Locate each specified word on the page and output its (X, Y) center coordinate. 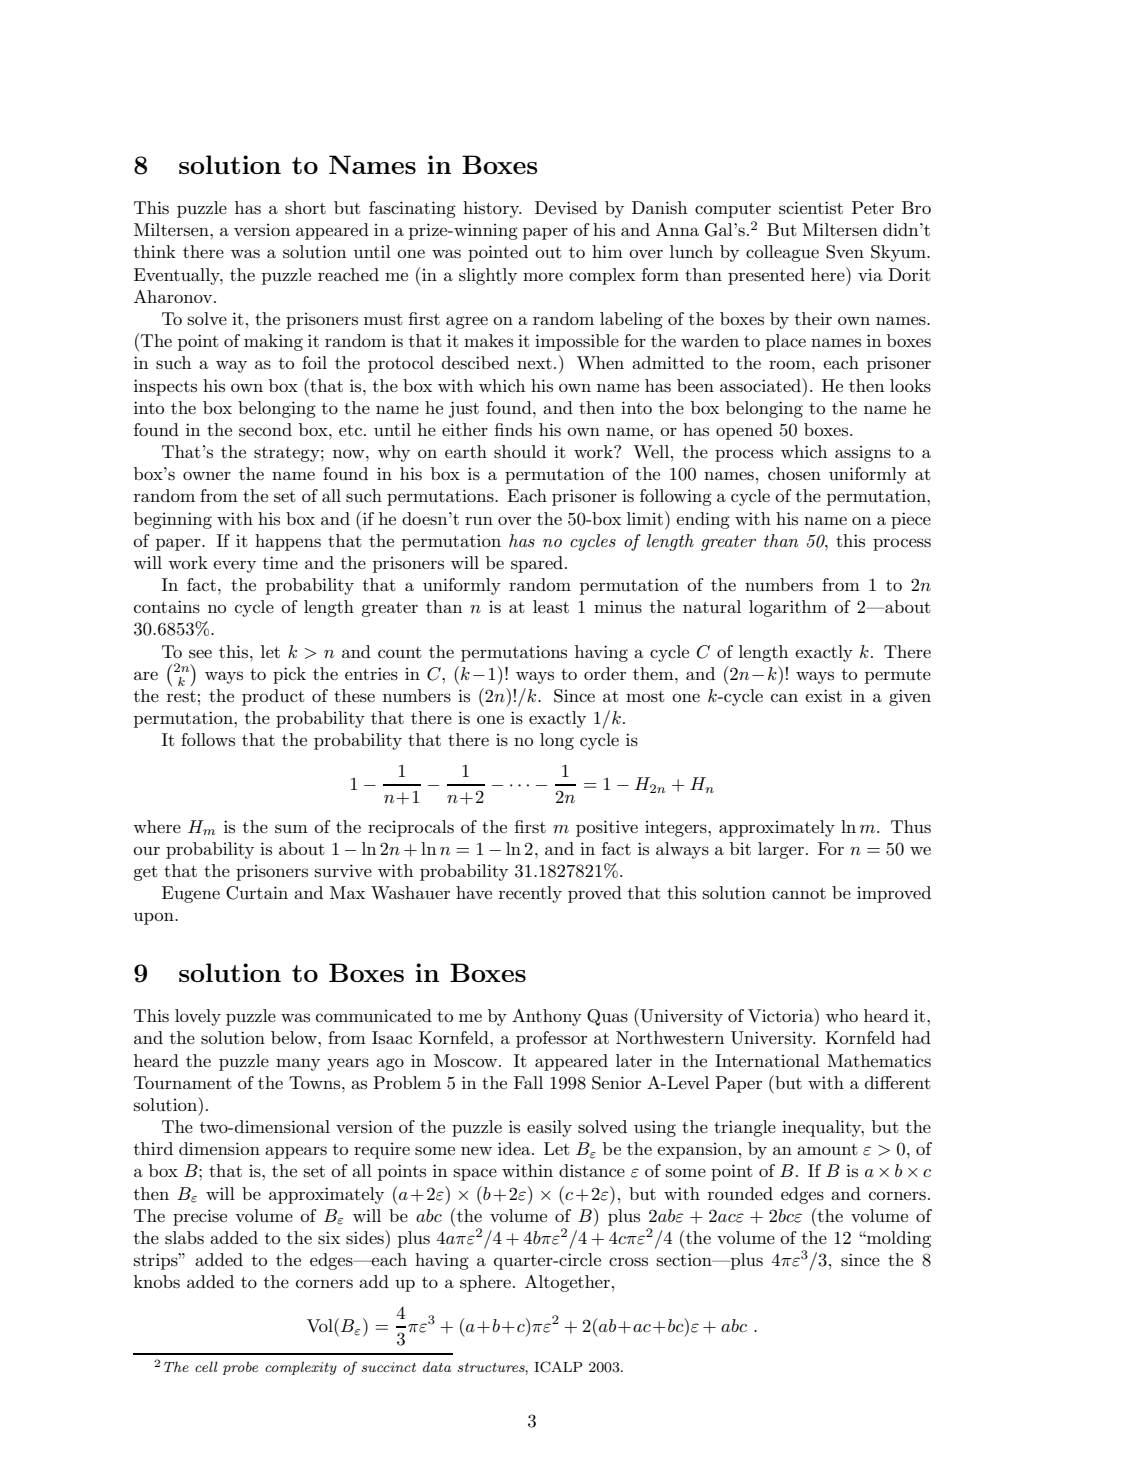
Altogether (567, 1283)
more (543, 276)
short (305, 208)
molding (898, 1239)
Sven (845, 252)
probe (240, 1368)
